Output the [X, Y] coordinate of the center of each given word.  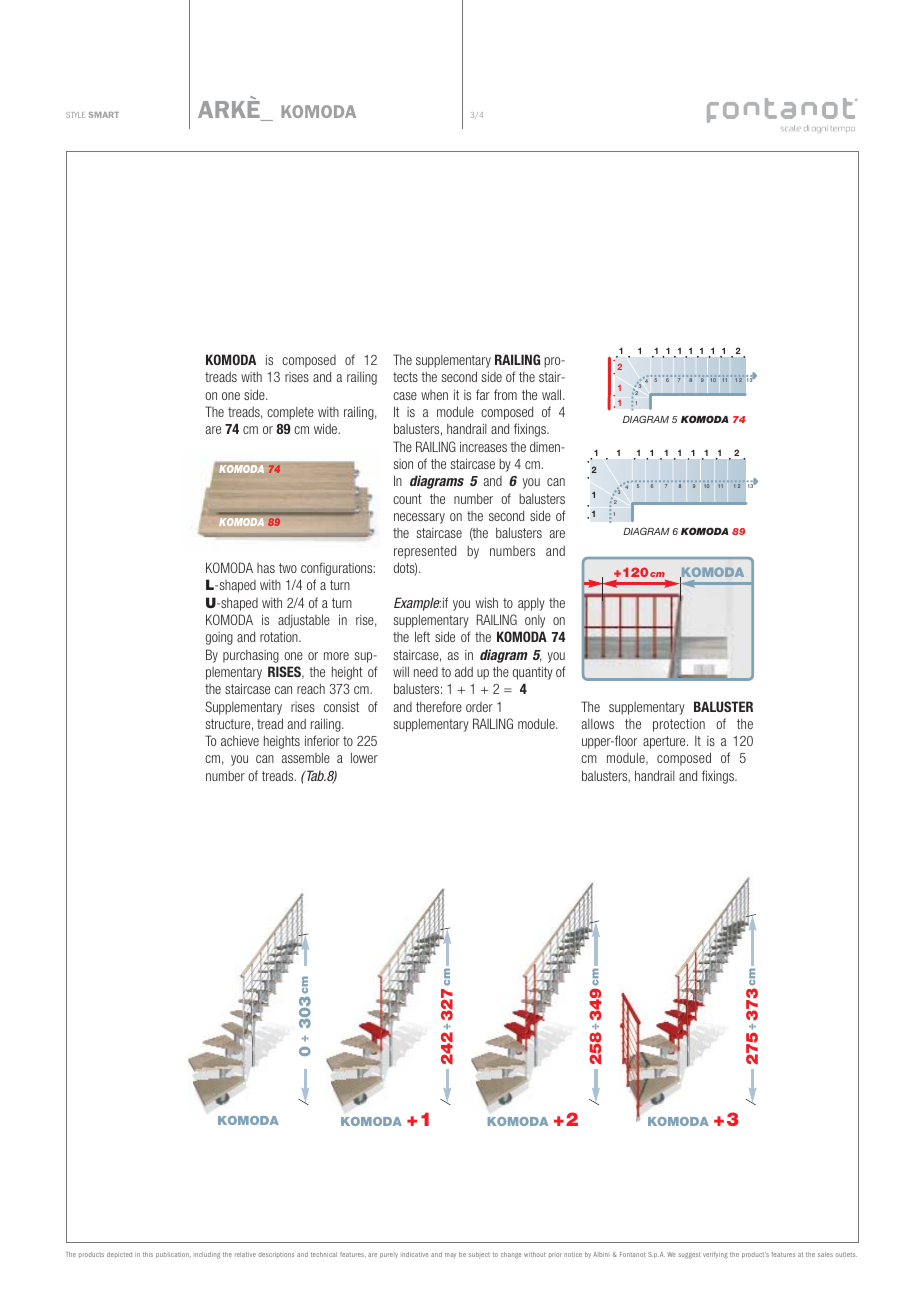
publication [173, 1255]
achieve [240, 740]
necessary [419, 518]
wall [553, 394]
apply [531, 604]
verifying [715, 1255]
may [450, 1255]
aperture [665, 742]
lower [364, 757]
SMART [104, 115]
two [288, 568]
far [483, 394]
